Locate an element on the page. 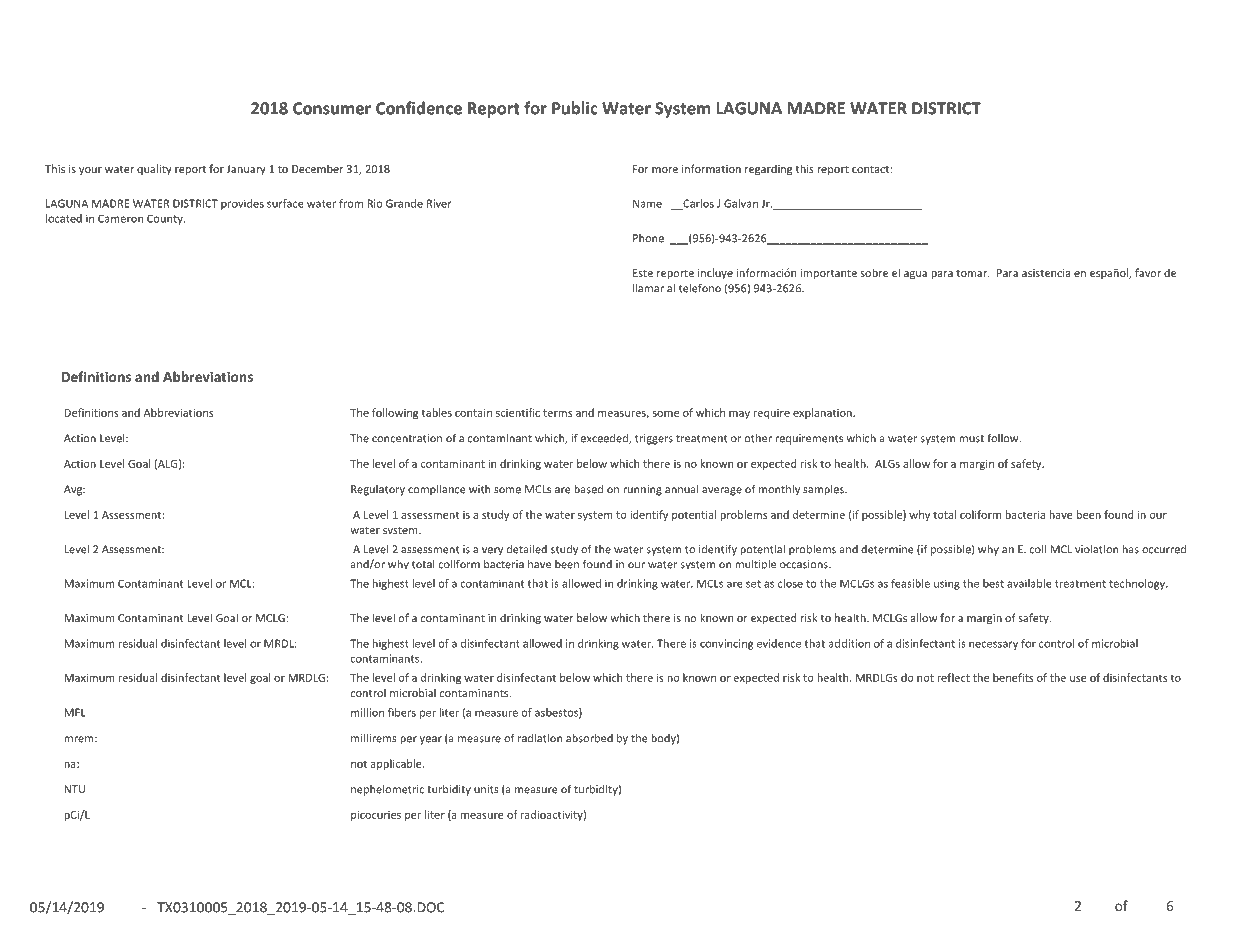  exceeded is located at coordinates (605, 439).
